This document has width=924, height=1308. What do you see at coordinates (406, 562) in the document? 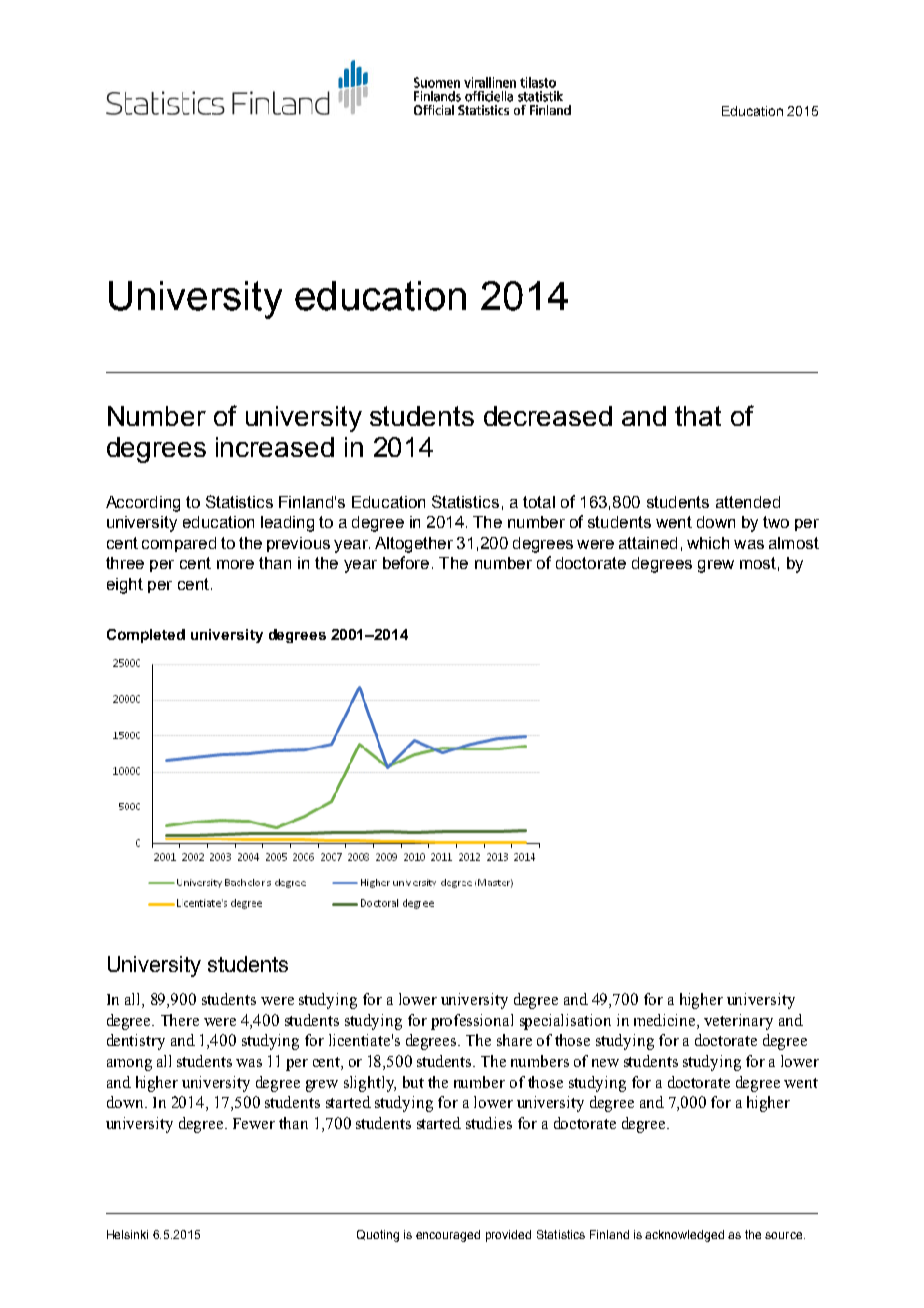
I see `before` at bounding box center [406, 562].
